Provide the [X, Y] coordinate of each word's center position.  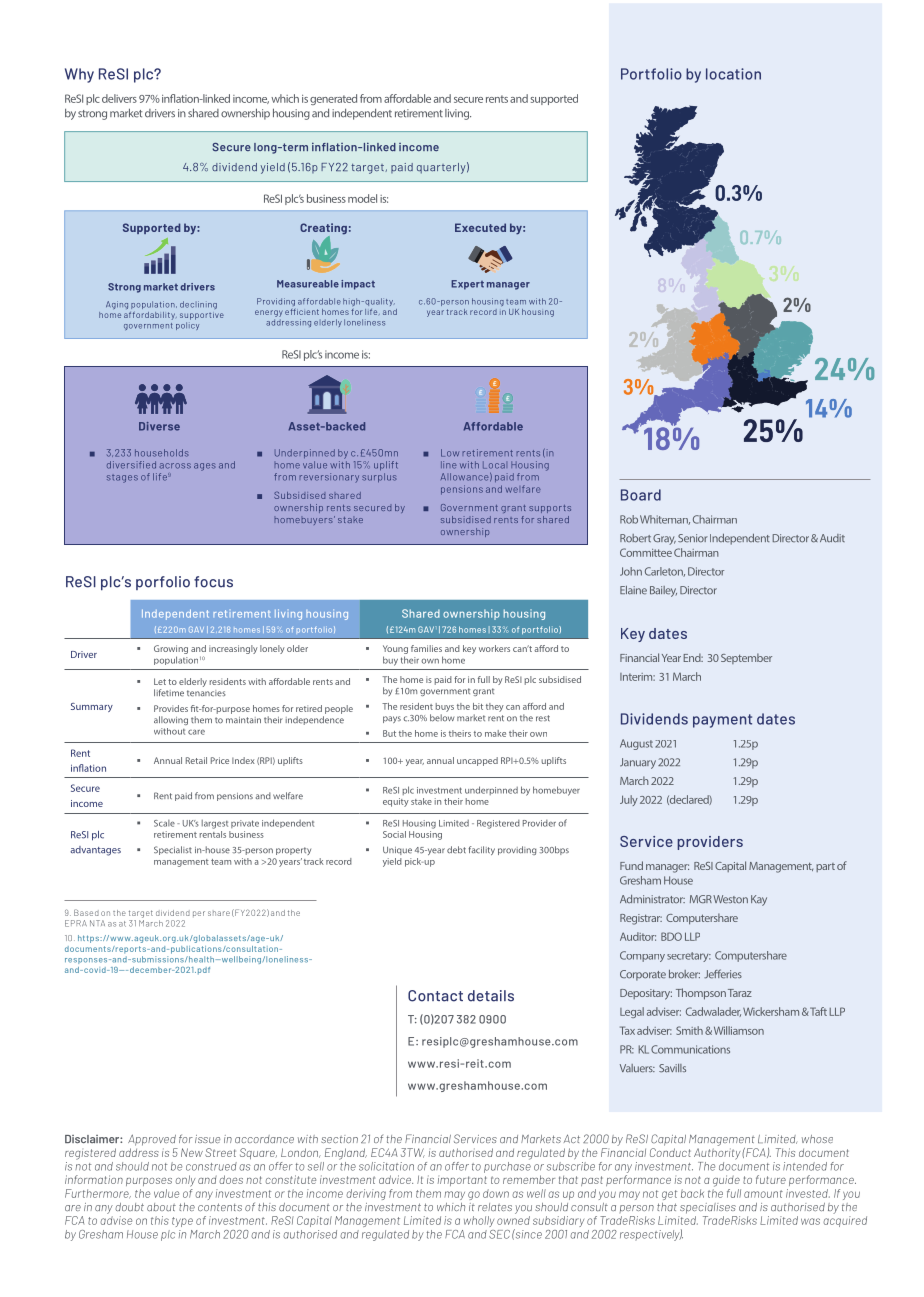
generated [333, 99]
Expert [467, 285]
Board [641, 495]
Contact [435, 996]
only [186, 1181]
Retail [196, 760]
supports [550, 509]
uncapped [477, 761]
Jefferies [723, 974]
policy [187, 326]
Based [86, 912]
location [733, 74]
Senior [693, 538]
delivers [119, 98]
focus [213, 582]
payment [722, 721]
